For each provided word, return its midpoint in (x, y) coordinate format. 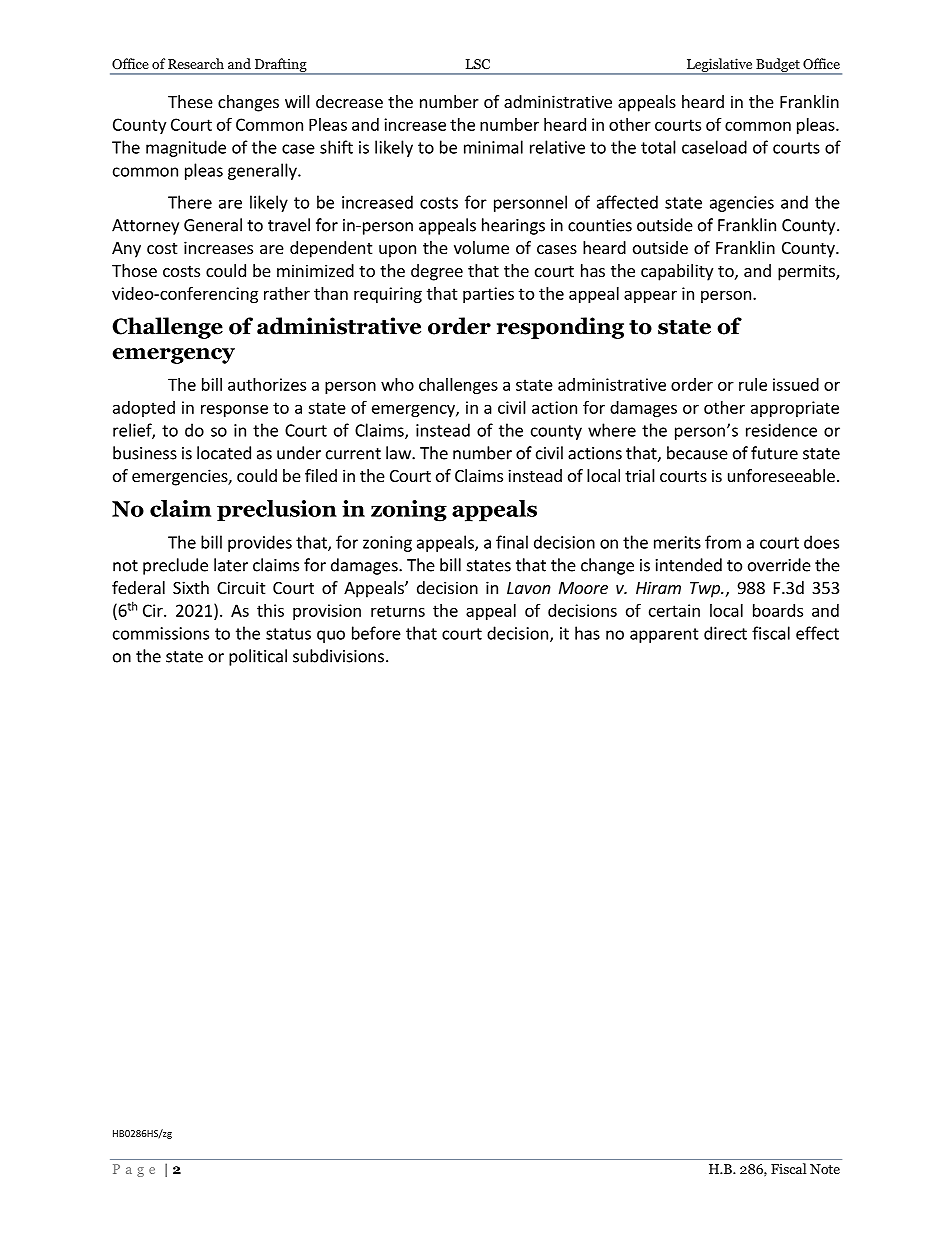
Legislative (719, 66)
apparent (664, 635)
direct (725, 633)
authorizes (267, 384)
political (258, 657)
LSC (478, 64)
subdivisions (338, 656)
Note (825, 1169)
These (190, 101)
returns (398, 611)
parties (488, 295)
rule (753, 384)
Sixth (191, 587)
